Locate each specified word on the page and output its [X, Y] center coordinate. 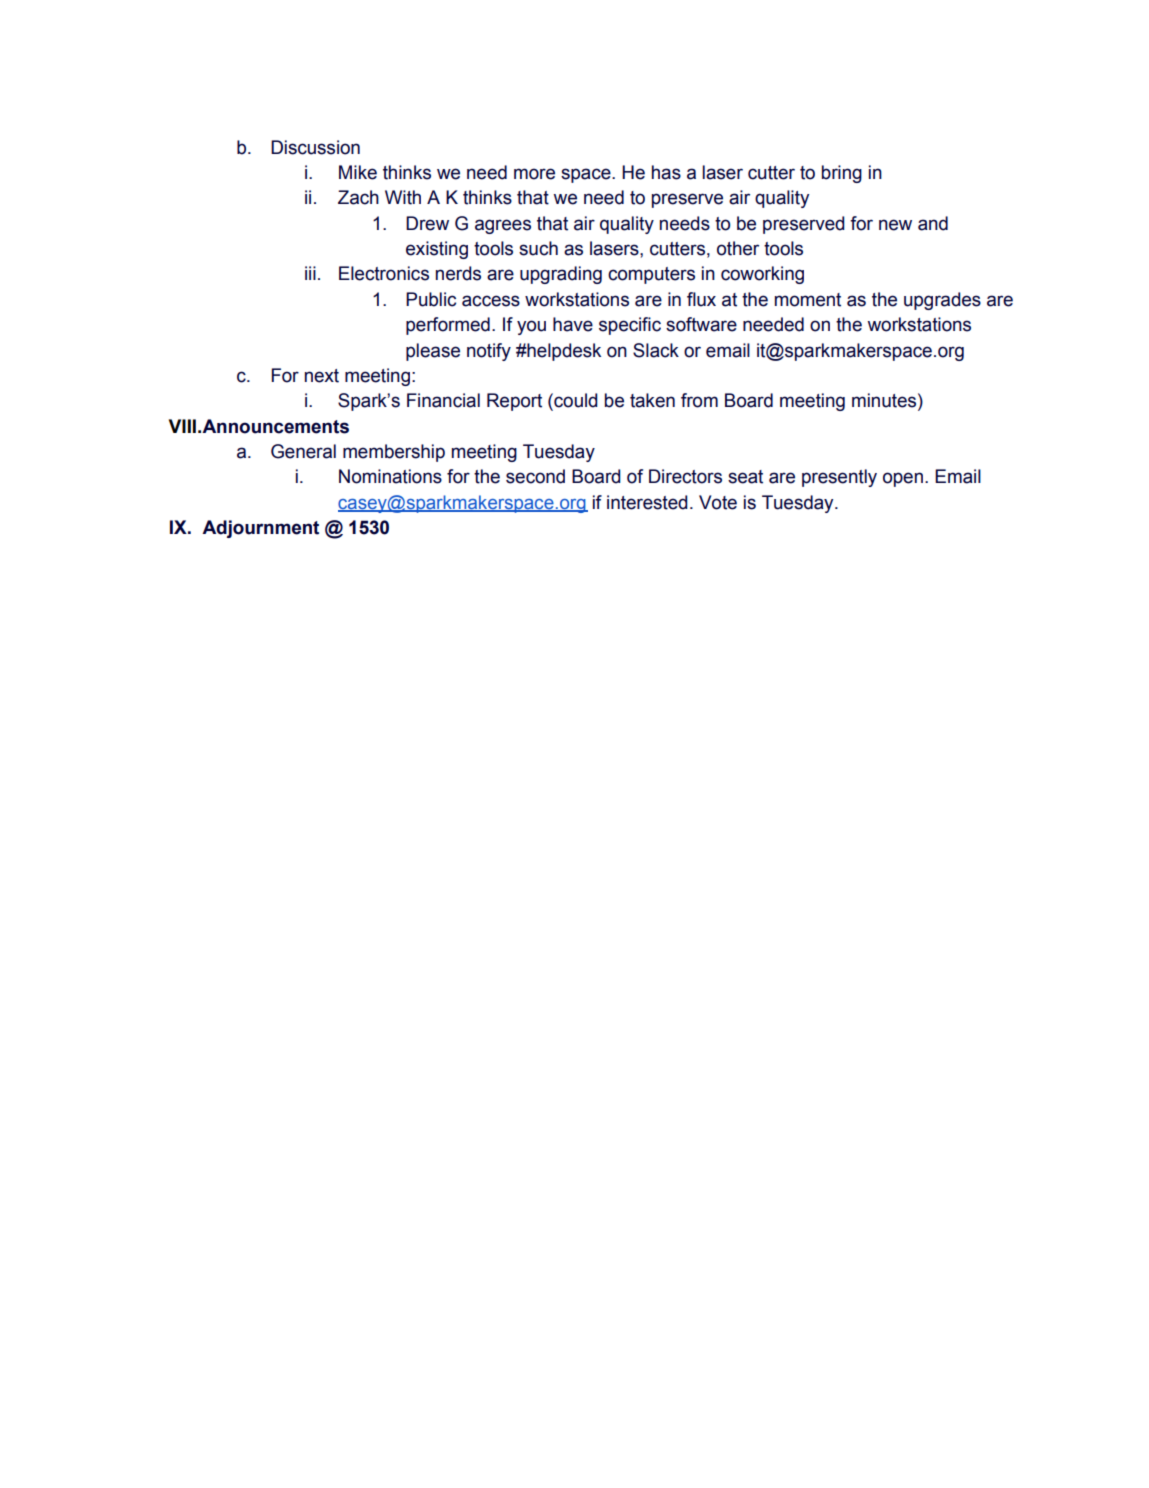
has [666, 172]
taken [652, 400]
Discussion [315, 147]
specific [630, 326]
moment [808, 300]
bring [842, 174]
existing [437, 250]
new [895, 225]
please [433, 352]
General [303, 451]
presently [839, 478]
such [538, 248]
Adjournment [260, 529]
